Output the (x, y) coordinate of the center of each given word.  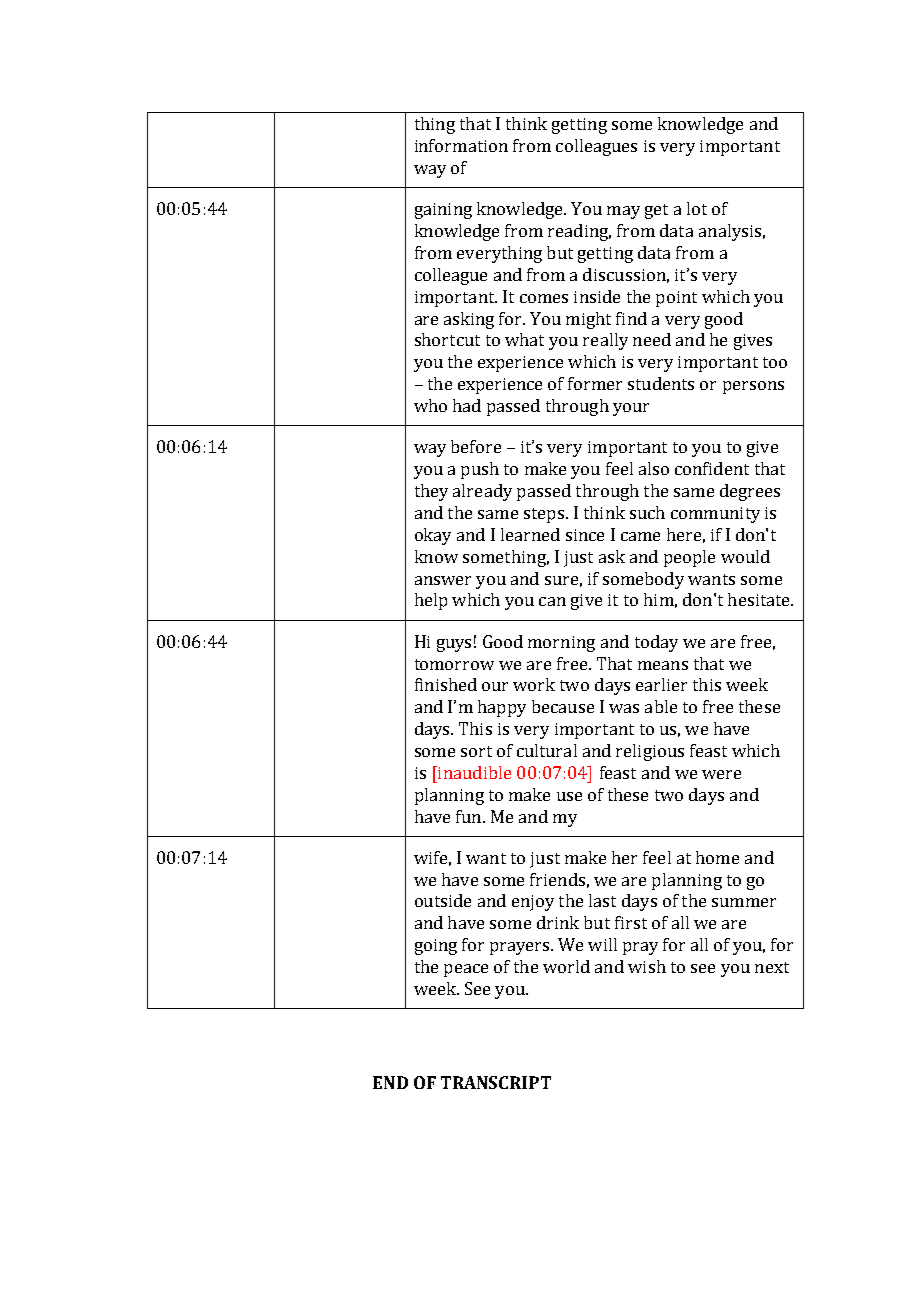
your (631, 409)
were (721, 774)
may (623, 212)
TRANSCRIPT (496, 1082)
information (461, 145)
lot (697, 208)
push (480, 470)
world (566, 966)
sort (476, 751)
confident (712, 468)
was (624, 708)
